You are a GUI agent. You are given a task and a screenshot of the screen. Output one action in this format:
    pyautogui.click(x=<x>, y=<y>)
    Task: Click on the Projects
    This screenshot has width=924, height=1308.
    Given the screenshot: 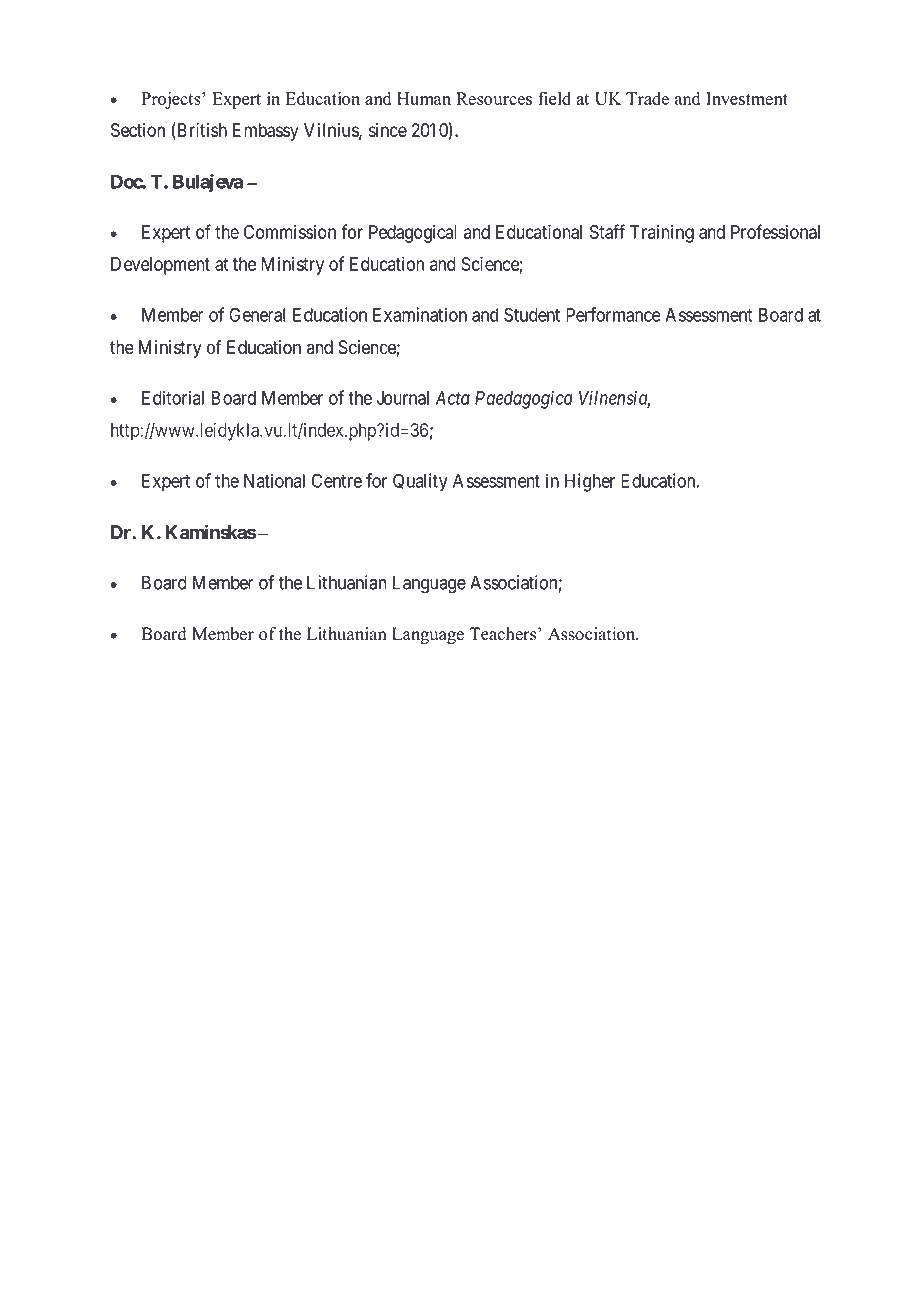 What is the action you would take?
    pyautogui.click(x=172, y=100)
